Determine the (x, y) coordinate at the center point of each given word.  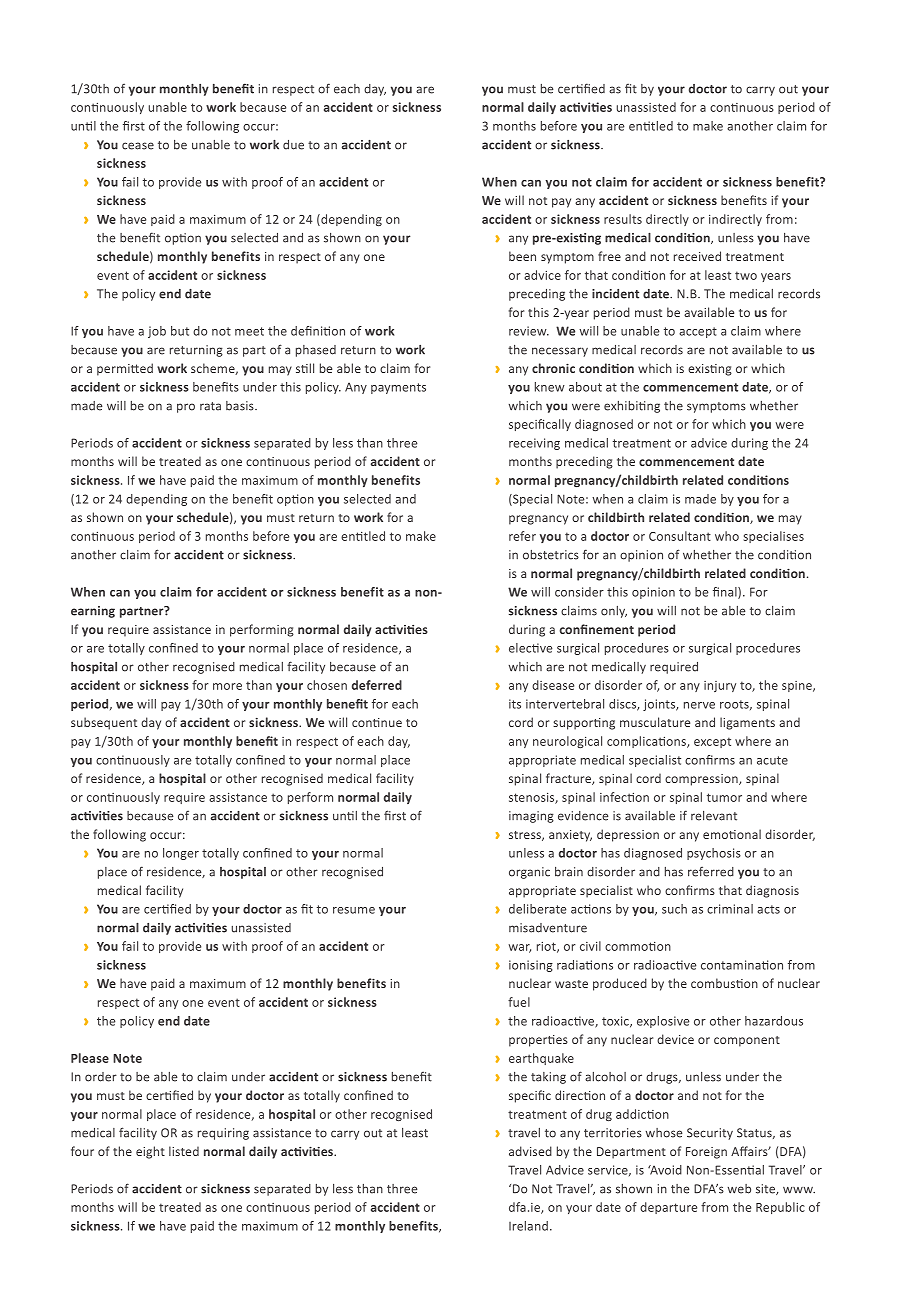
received (697, 256)
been (522, 256)
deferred (377, 685)
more (227, 686)
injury (720, 686)
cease (138, 146)
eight (150, 1152)
